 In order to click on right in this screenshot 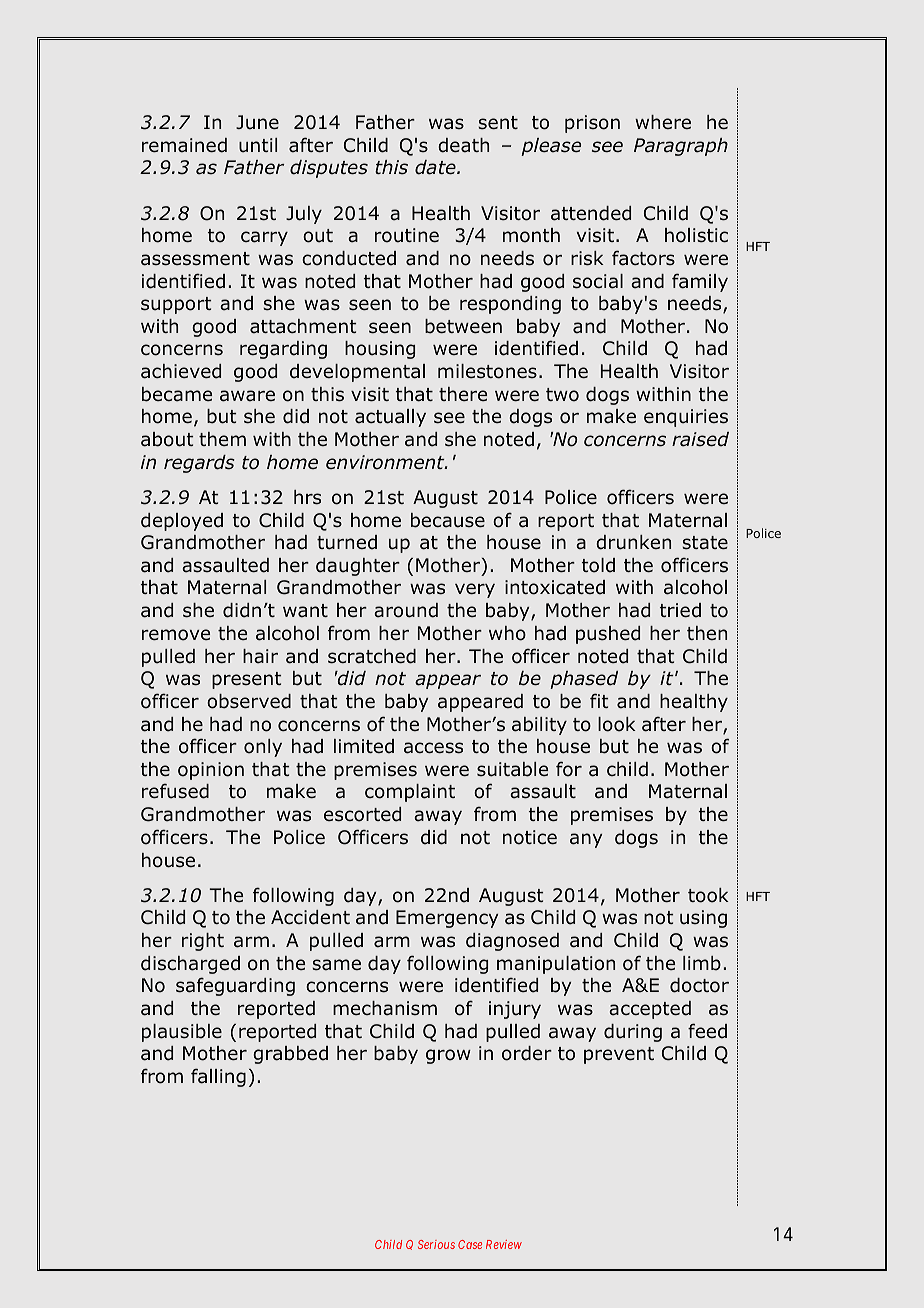, I will do `click(203, 942)`.
